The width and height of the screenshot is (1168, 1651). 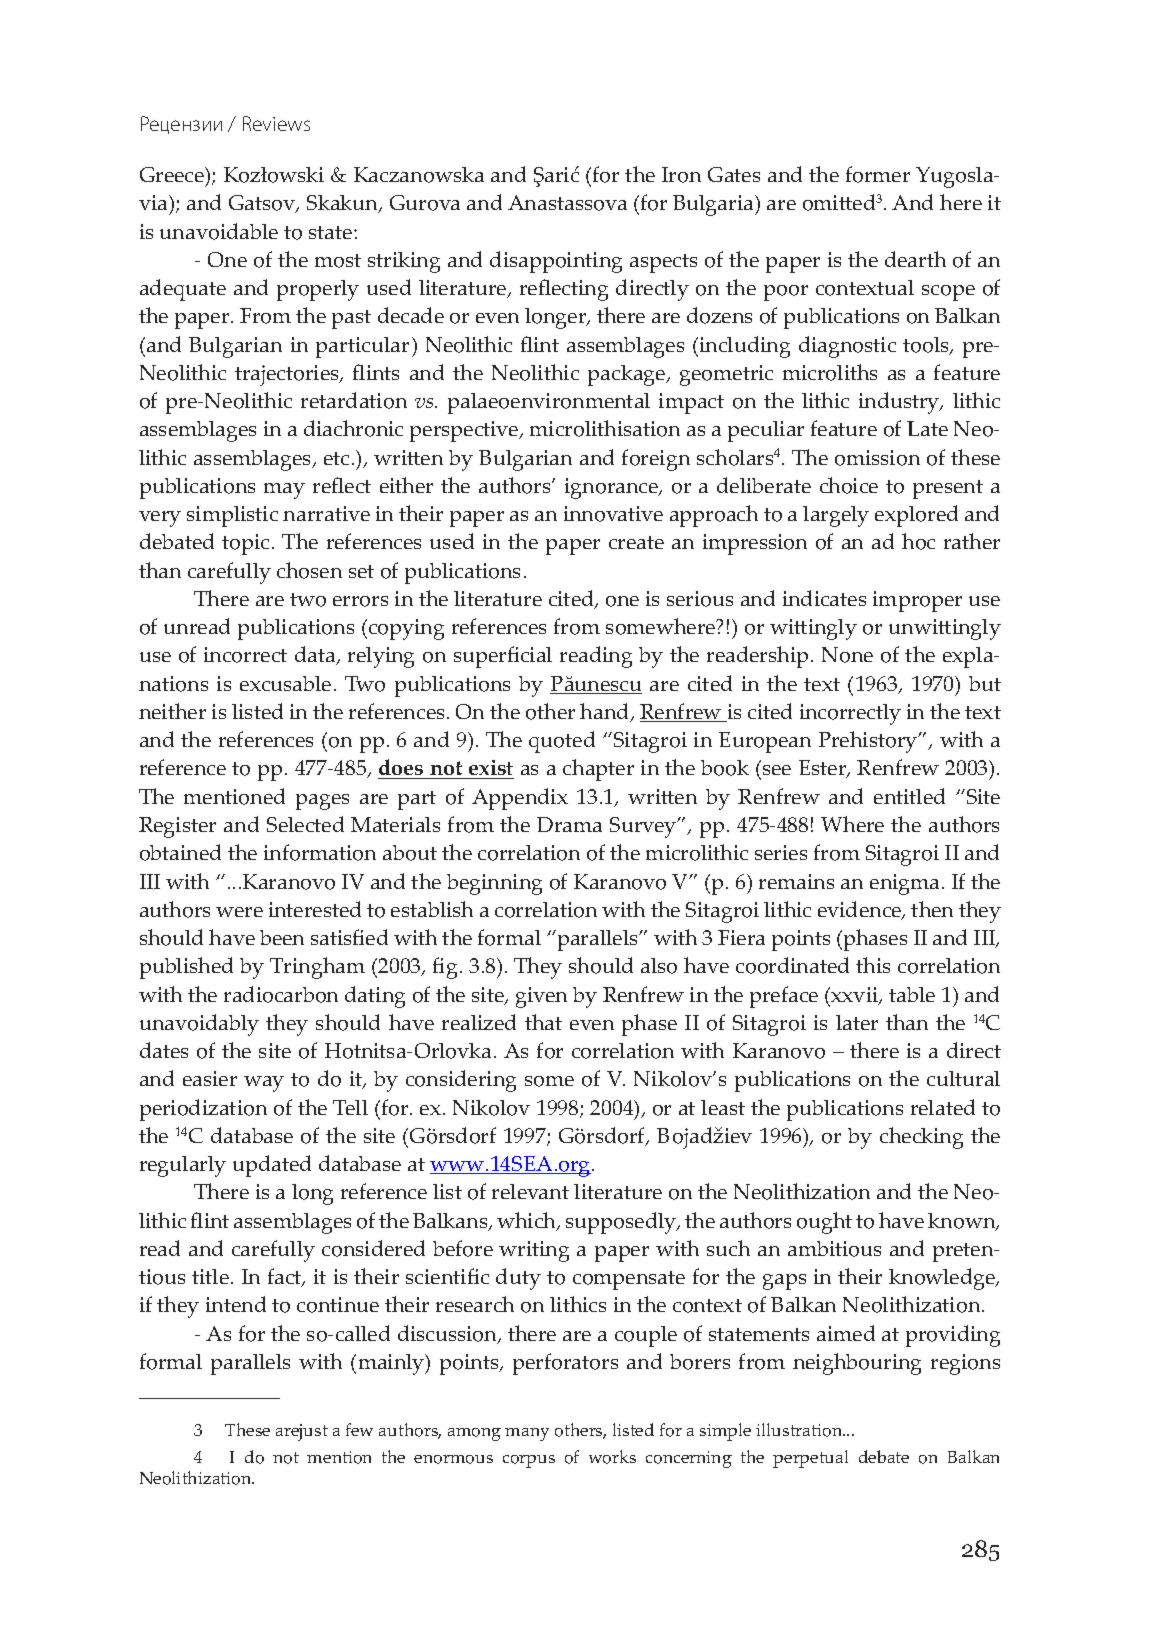 I want to click on create, so click(x=636, y=542).
